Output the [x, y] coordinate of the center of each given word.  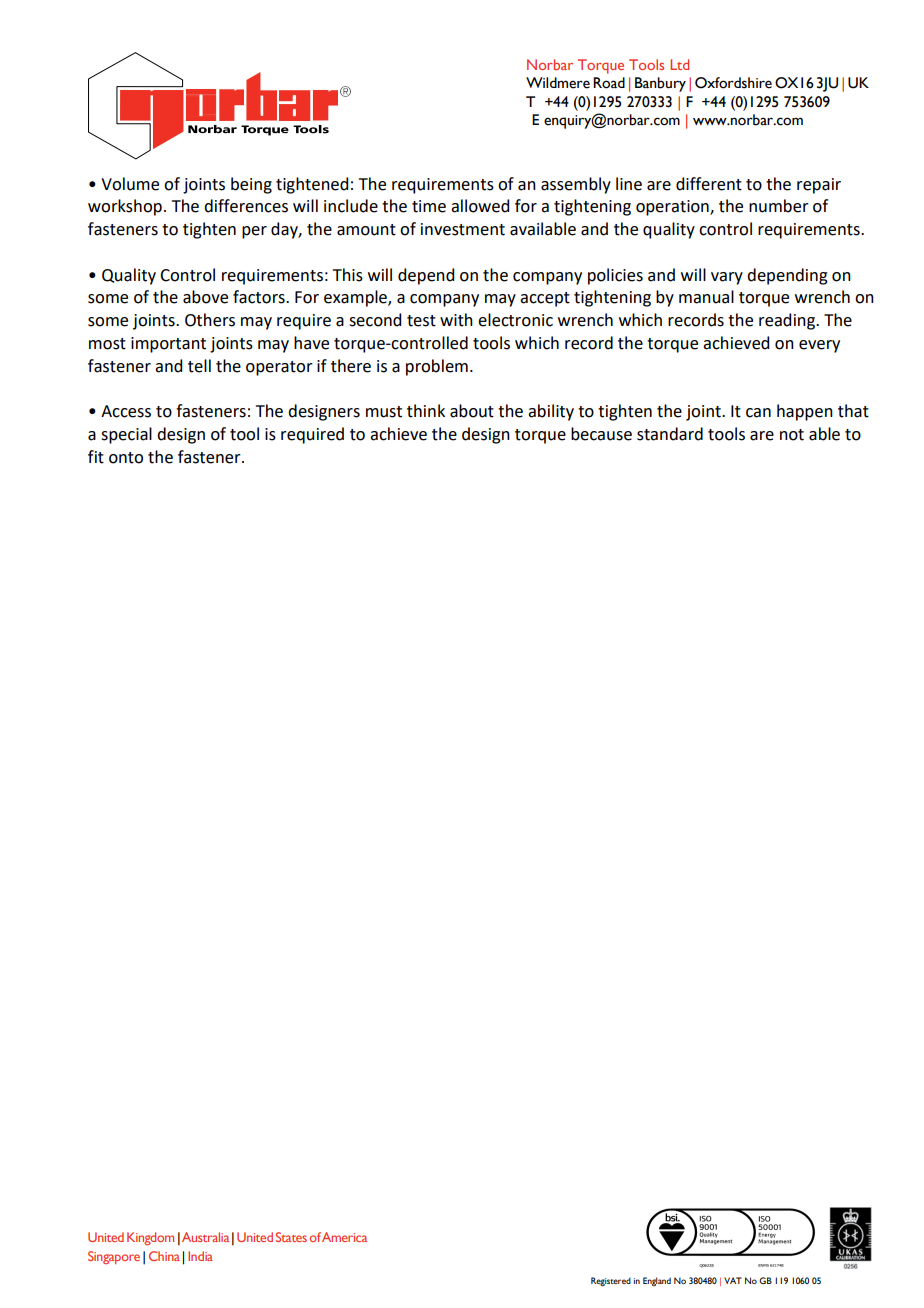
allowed [480, 206]
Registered [611, 1281]
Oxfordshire [733, 83]
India [200, 1256]
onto [126, 458]
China [164, 1256]
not [792, 435]
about [472, 411]
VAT [733, 1280]
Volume [130, 184]
